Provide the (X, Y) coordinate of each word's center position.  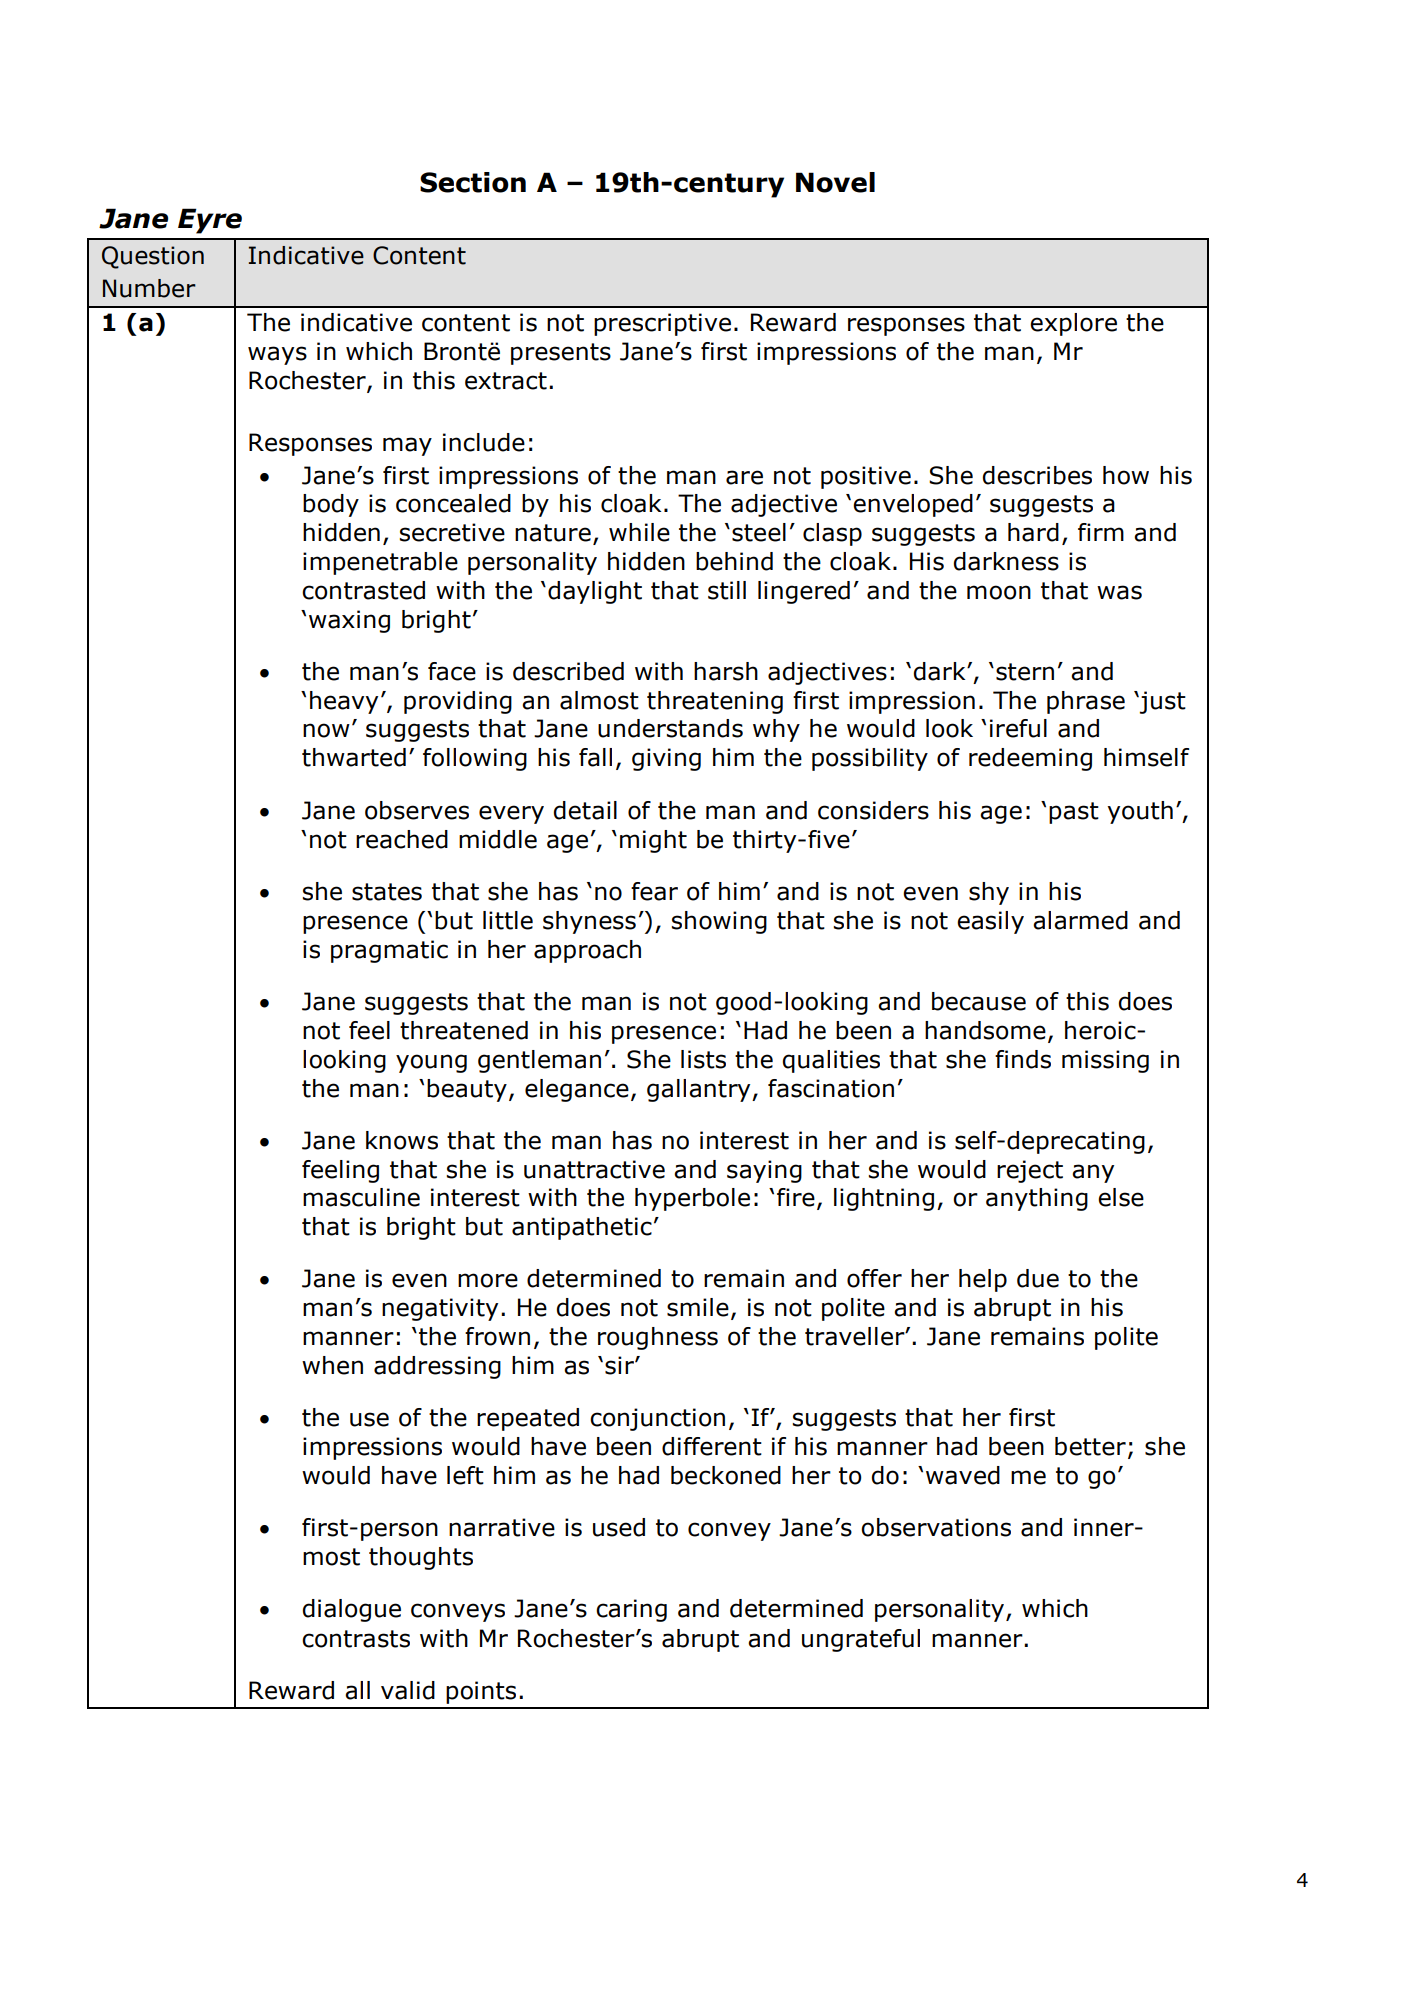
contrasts (356, 1639)
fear (654, 891)
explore (1073, 324)
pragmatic (389, 951)
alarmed (1080, 920)
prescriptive (662, 324)
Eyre (210, 221)
